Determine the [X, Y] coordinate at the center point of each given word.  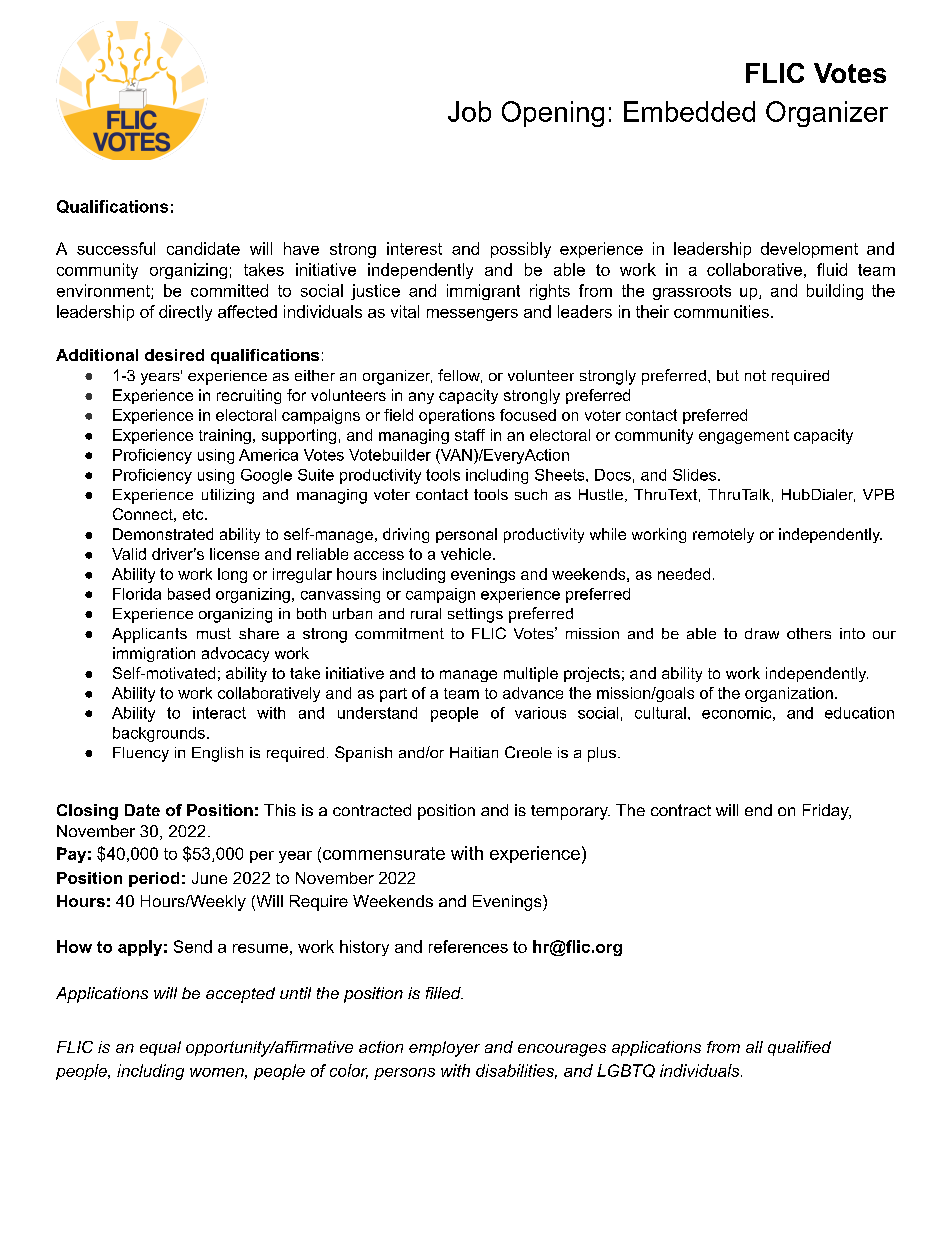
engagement [744, 437]
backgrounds [159, 734]
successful [116, 248]
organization [789, 694]
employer [444, 1049]
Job [469, 111]
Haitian [474, 752]
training [225, 436]
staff [470, 435]
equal [160, 1048]
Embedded [689, 111]
